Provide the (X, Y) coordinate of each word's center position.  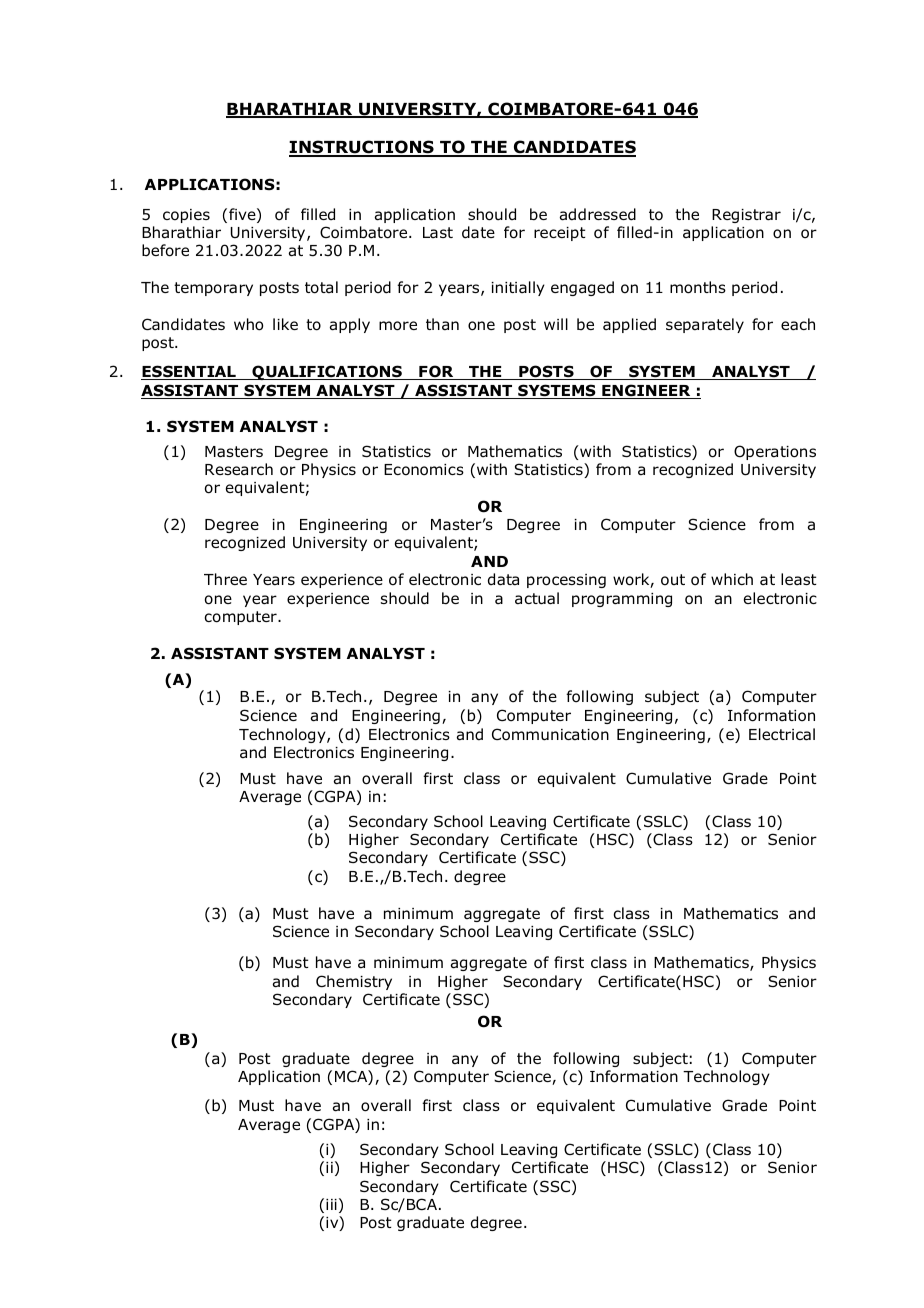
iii (331, 1204)
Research (239, 469)
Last (438, 232)
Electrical (782, 734)
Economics (424, 470)
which (732, 579)
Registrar (746, 216)
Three (225, 579)
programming (622, 600)
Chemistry (354, 982)
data (503, 579)
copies (186, 216)
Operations (775, 452)
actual (537, 598)
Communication (550, 734)
